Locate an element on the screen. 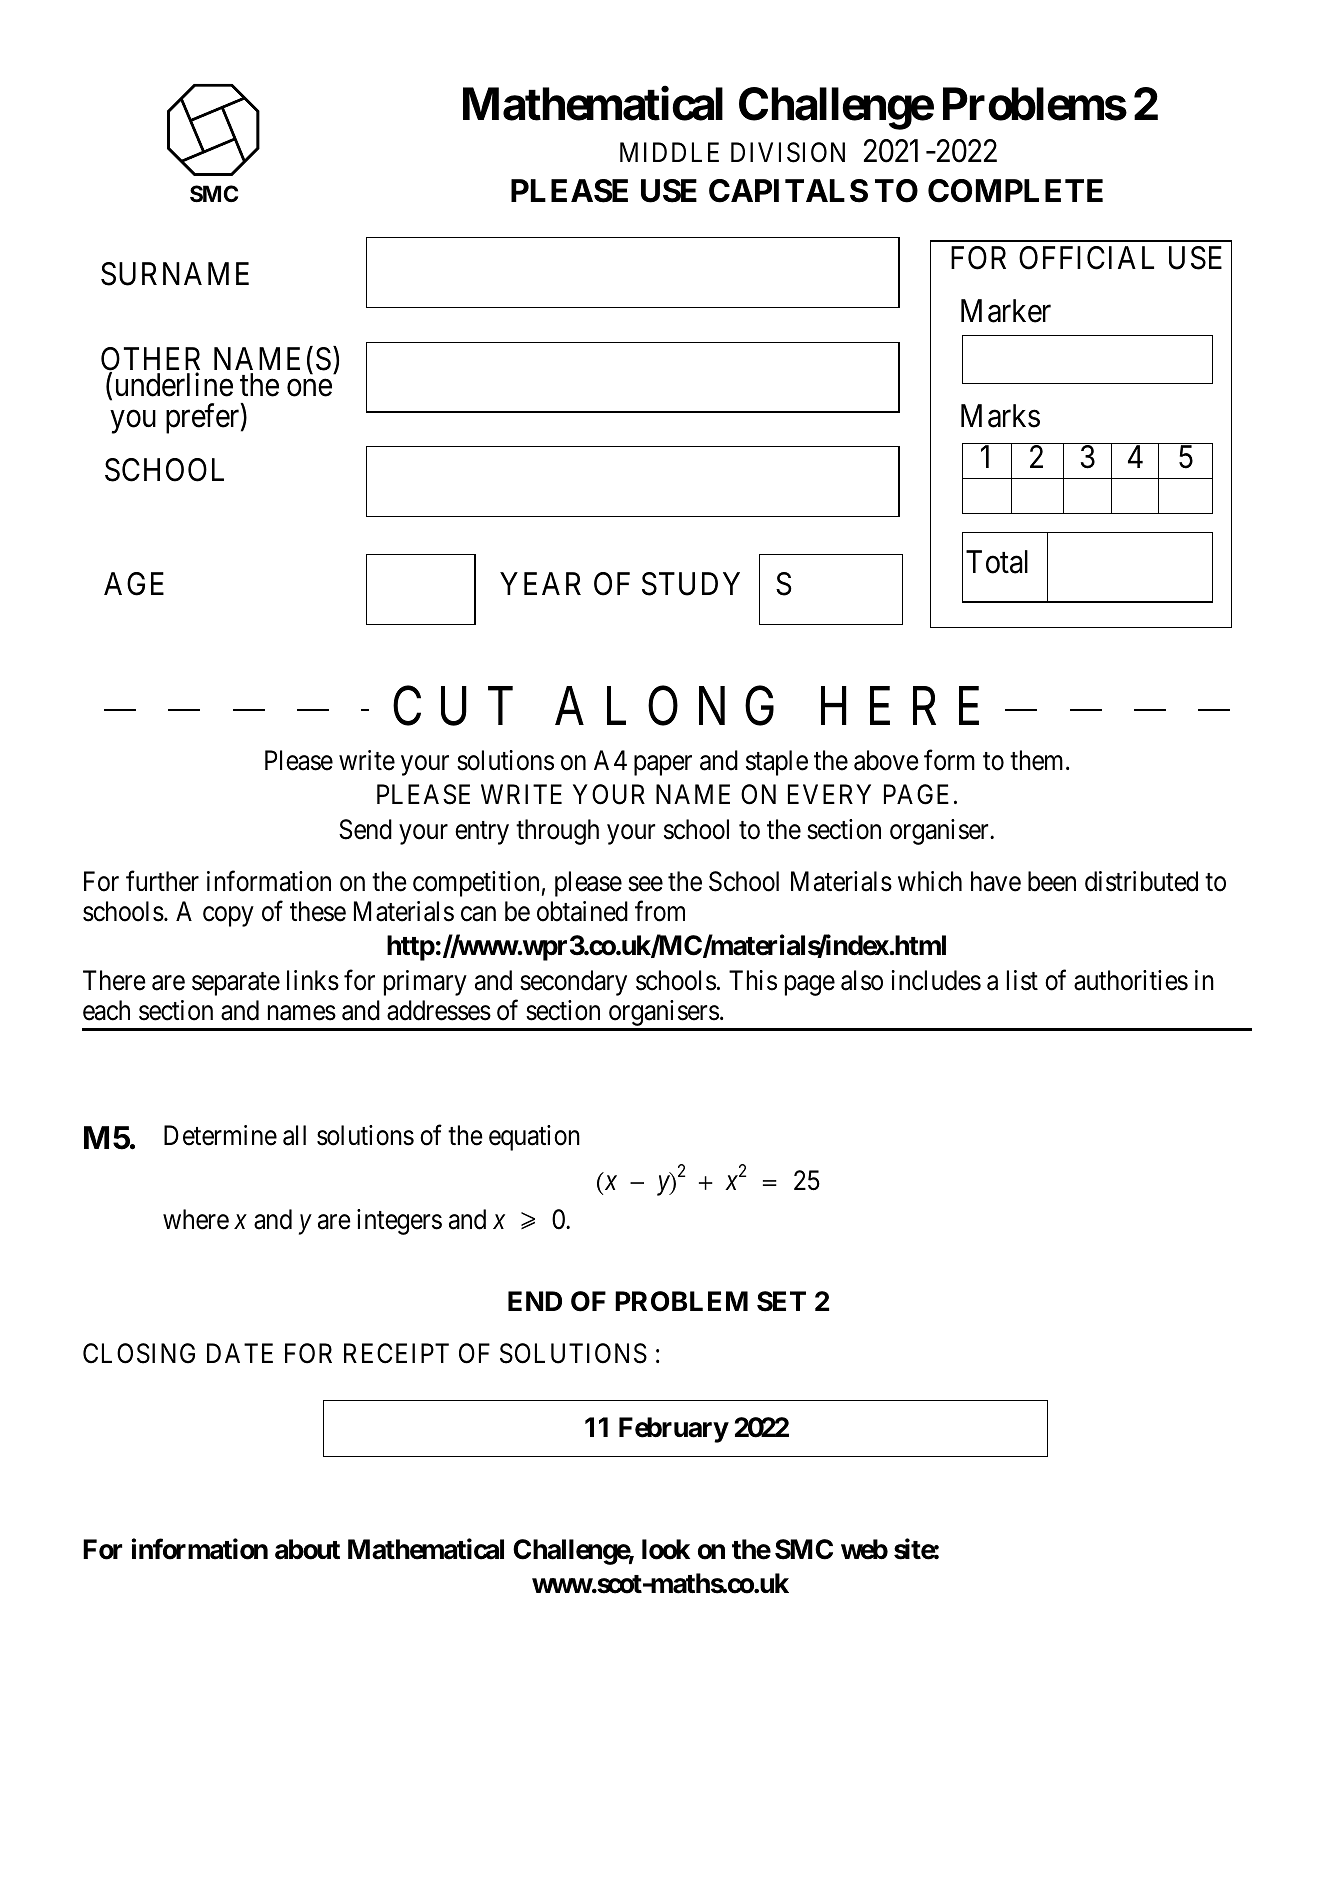  STUDY is located at coordinates (691, 584).
